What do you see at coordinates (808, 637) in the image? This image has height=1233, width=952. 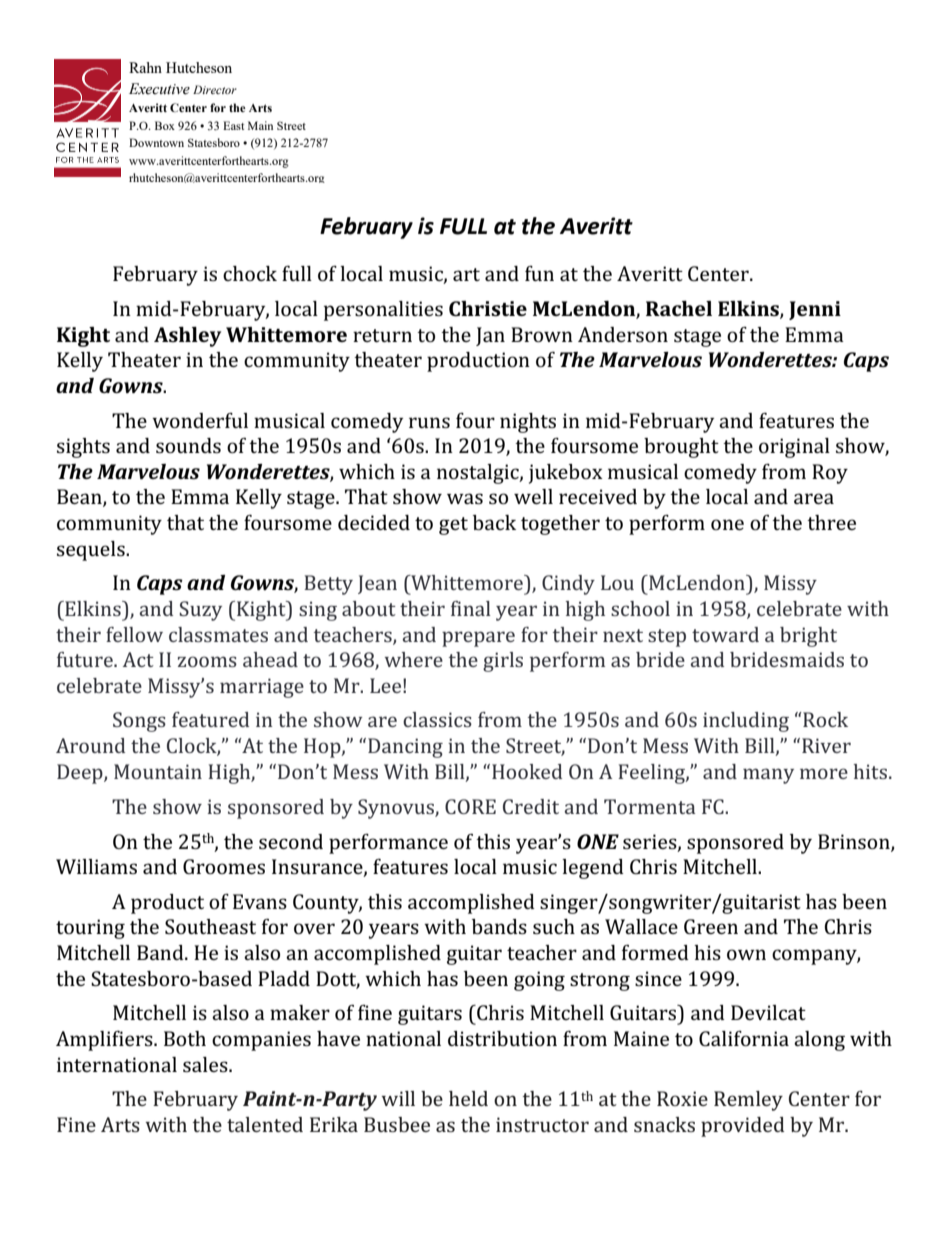 I see `bright` at bounding box center [808, 637].
